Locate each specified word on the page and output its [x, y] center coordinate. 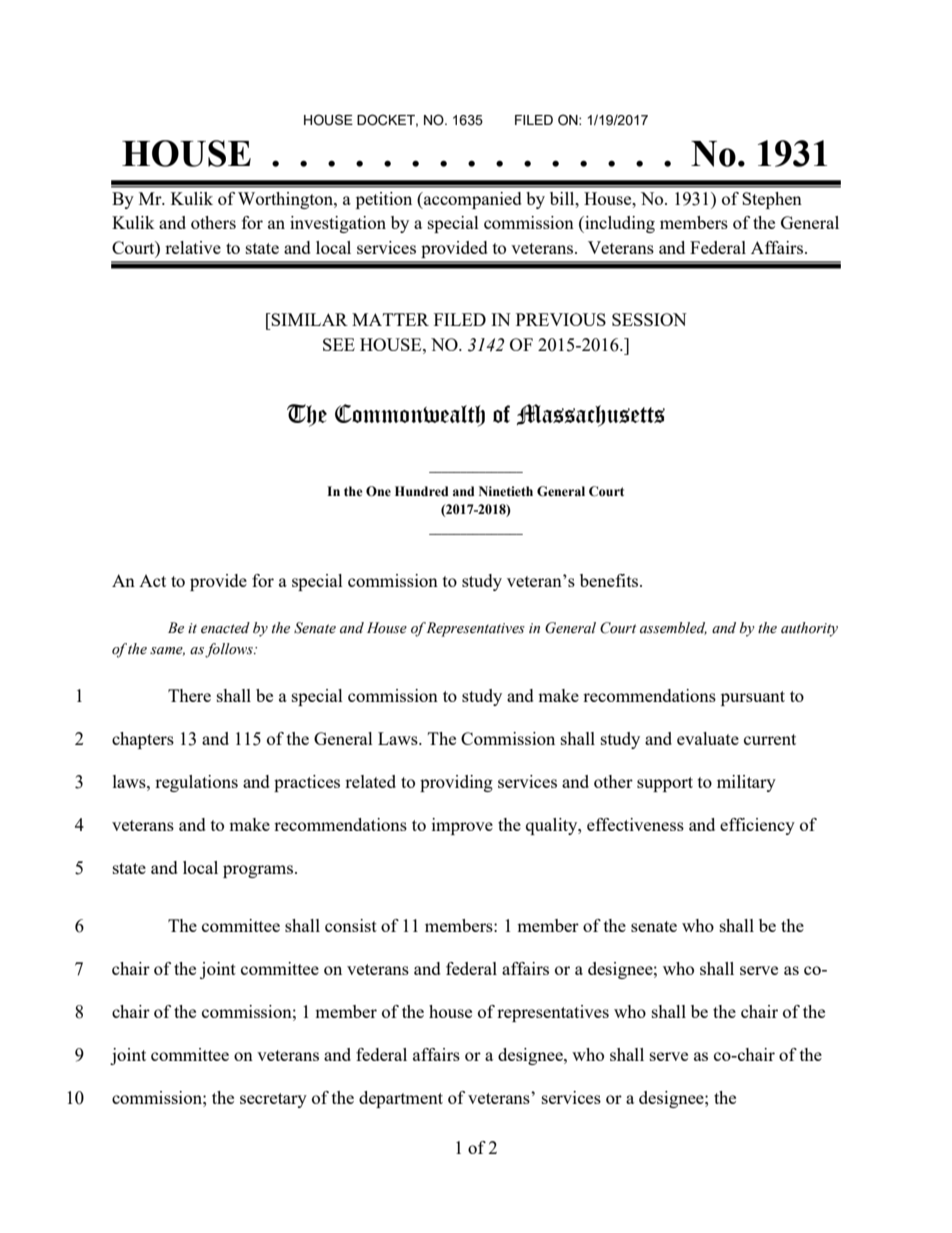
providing [456, 783]
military [746, 783]
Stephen [772, 200]
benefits [610, 580]
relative [193, 247]
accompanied [472, 200]
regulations [196, 783]
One [378, 491]
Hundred [422, 491]
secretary [273, 1100]
